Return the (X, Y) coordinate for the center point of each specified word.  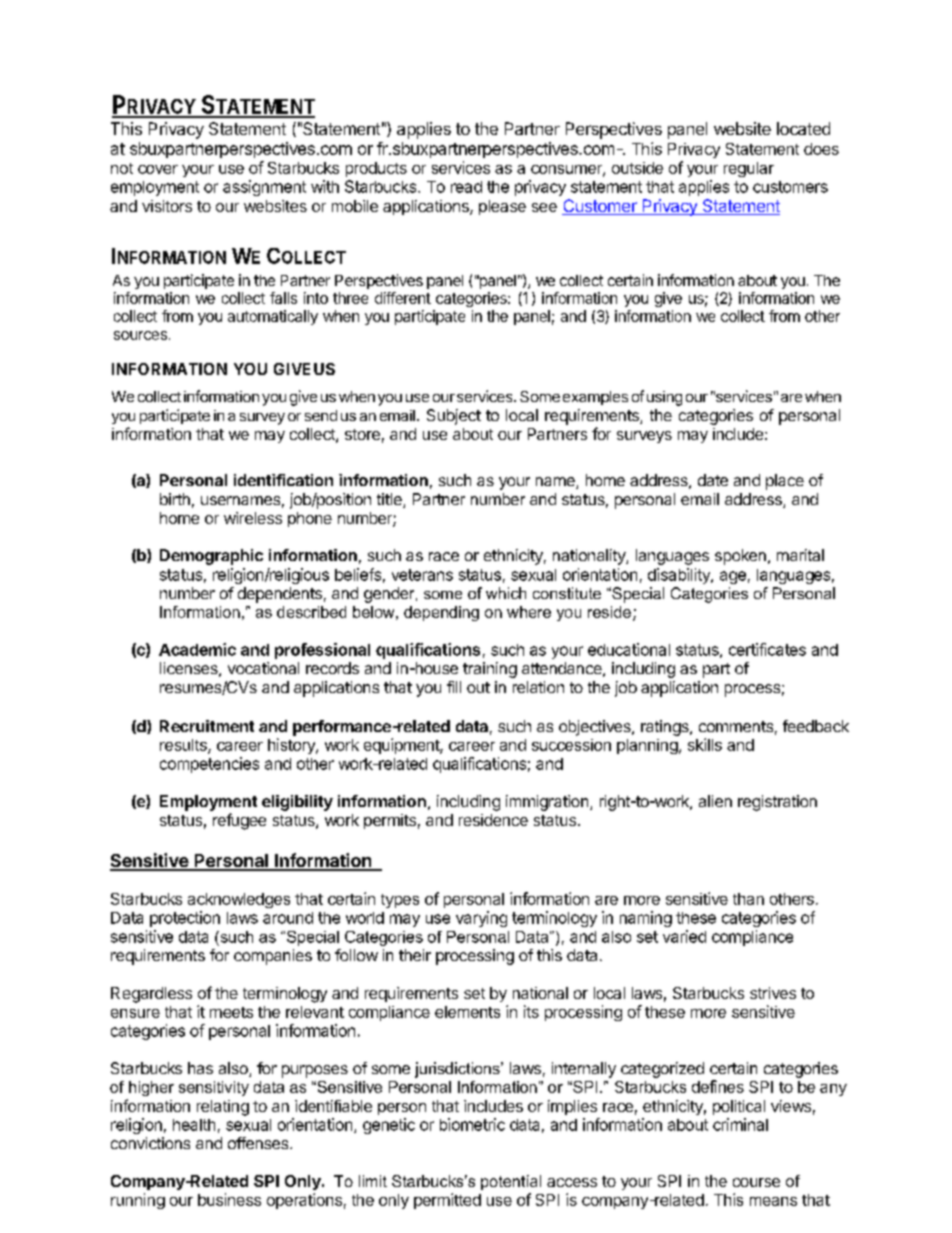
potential (511, 1182)
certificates (767, 649)
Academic (197, 649)
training (490, 670)
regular (749, 169)
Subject (454, 417)
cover (158, 169)
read (466, 187)
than (748, 899)
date (713, 480)
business (229, 1199)
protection (185, 919)
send (321, 415)
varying (481, 919)
